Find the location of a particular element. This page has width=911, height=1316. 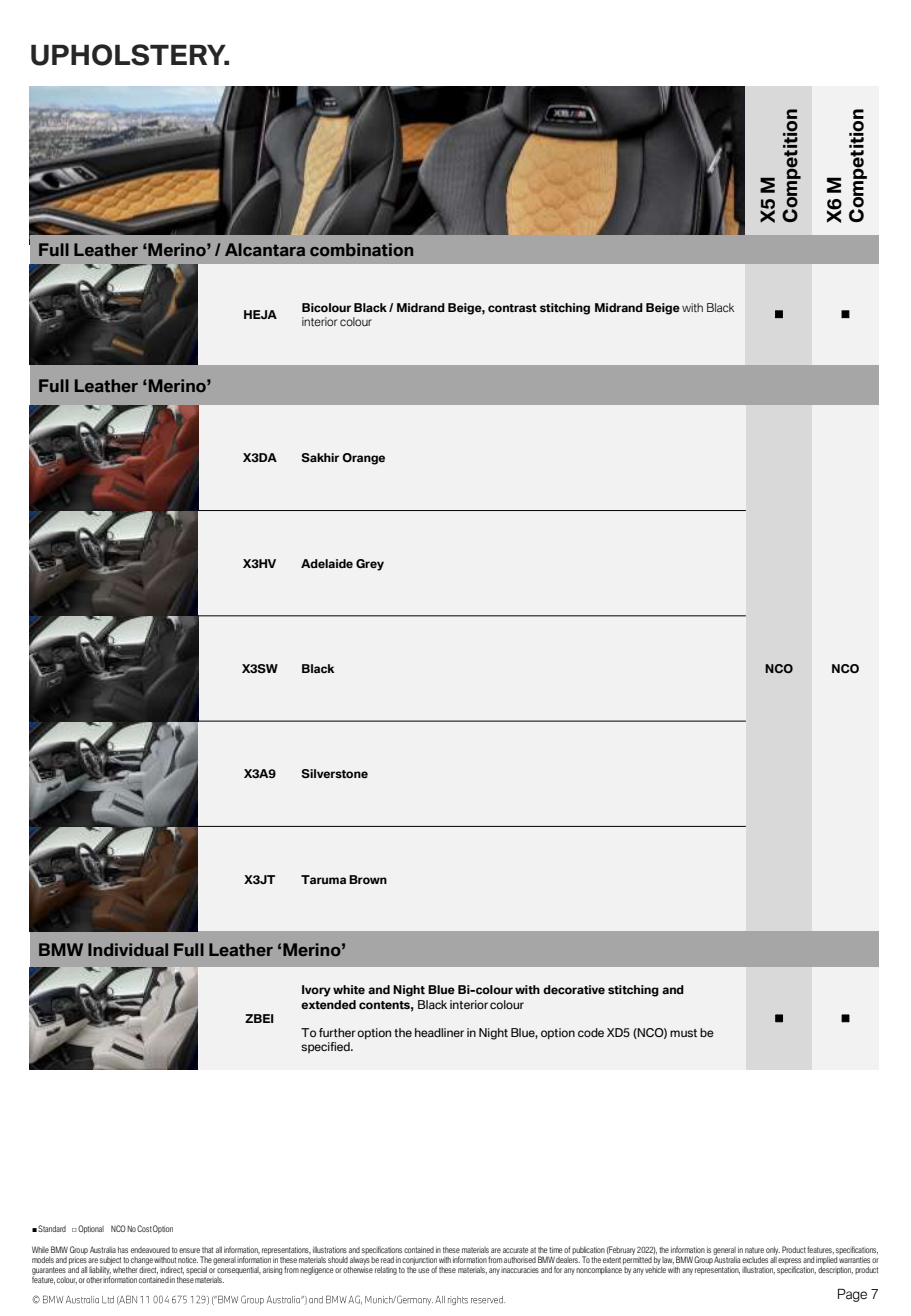

must is located at coordinates (683, 1033).
